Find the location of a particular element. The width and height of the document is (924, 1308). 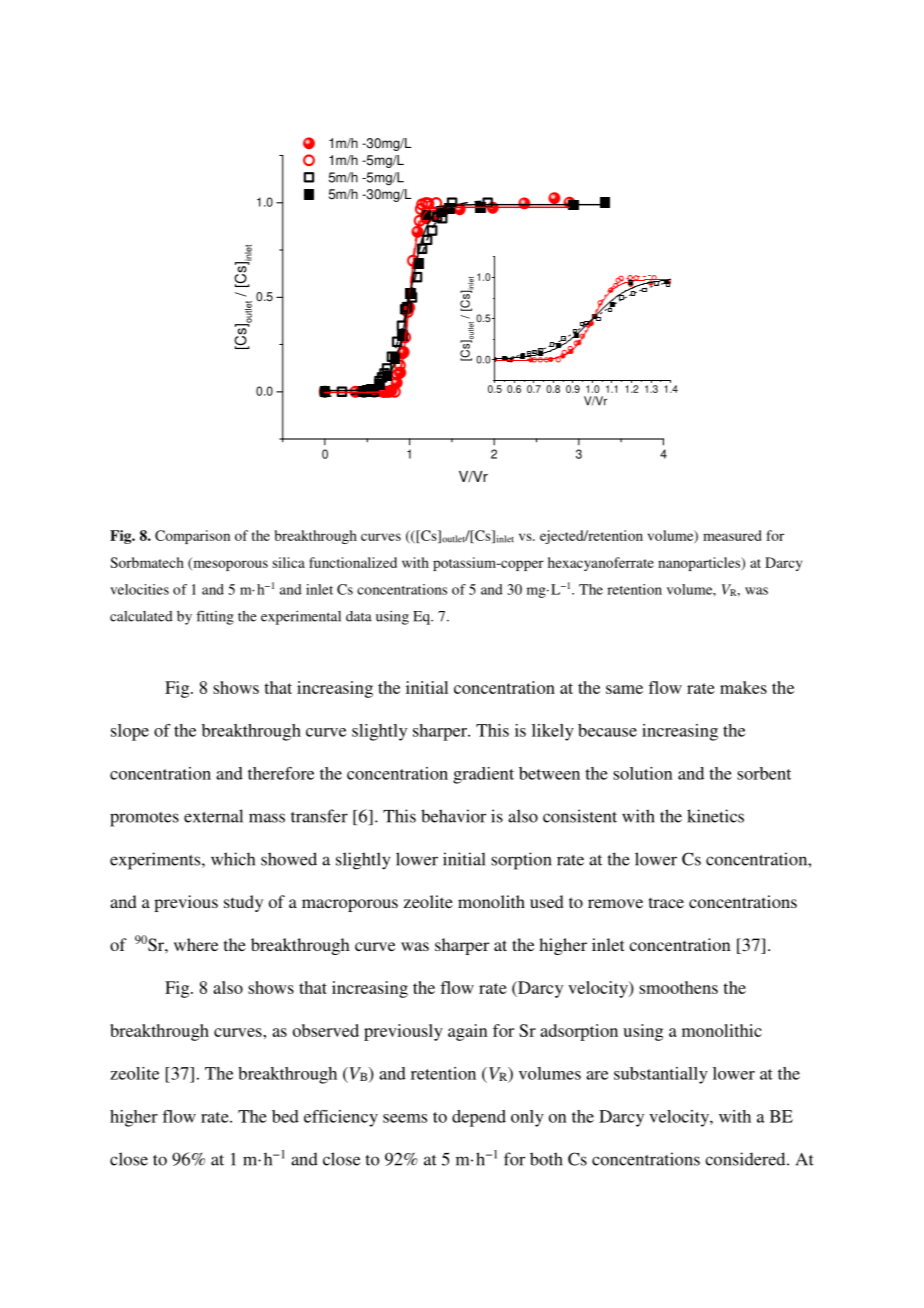

which is located at coordinates (233, 859).
